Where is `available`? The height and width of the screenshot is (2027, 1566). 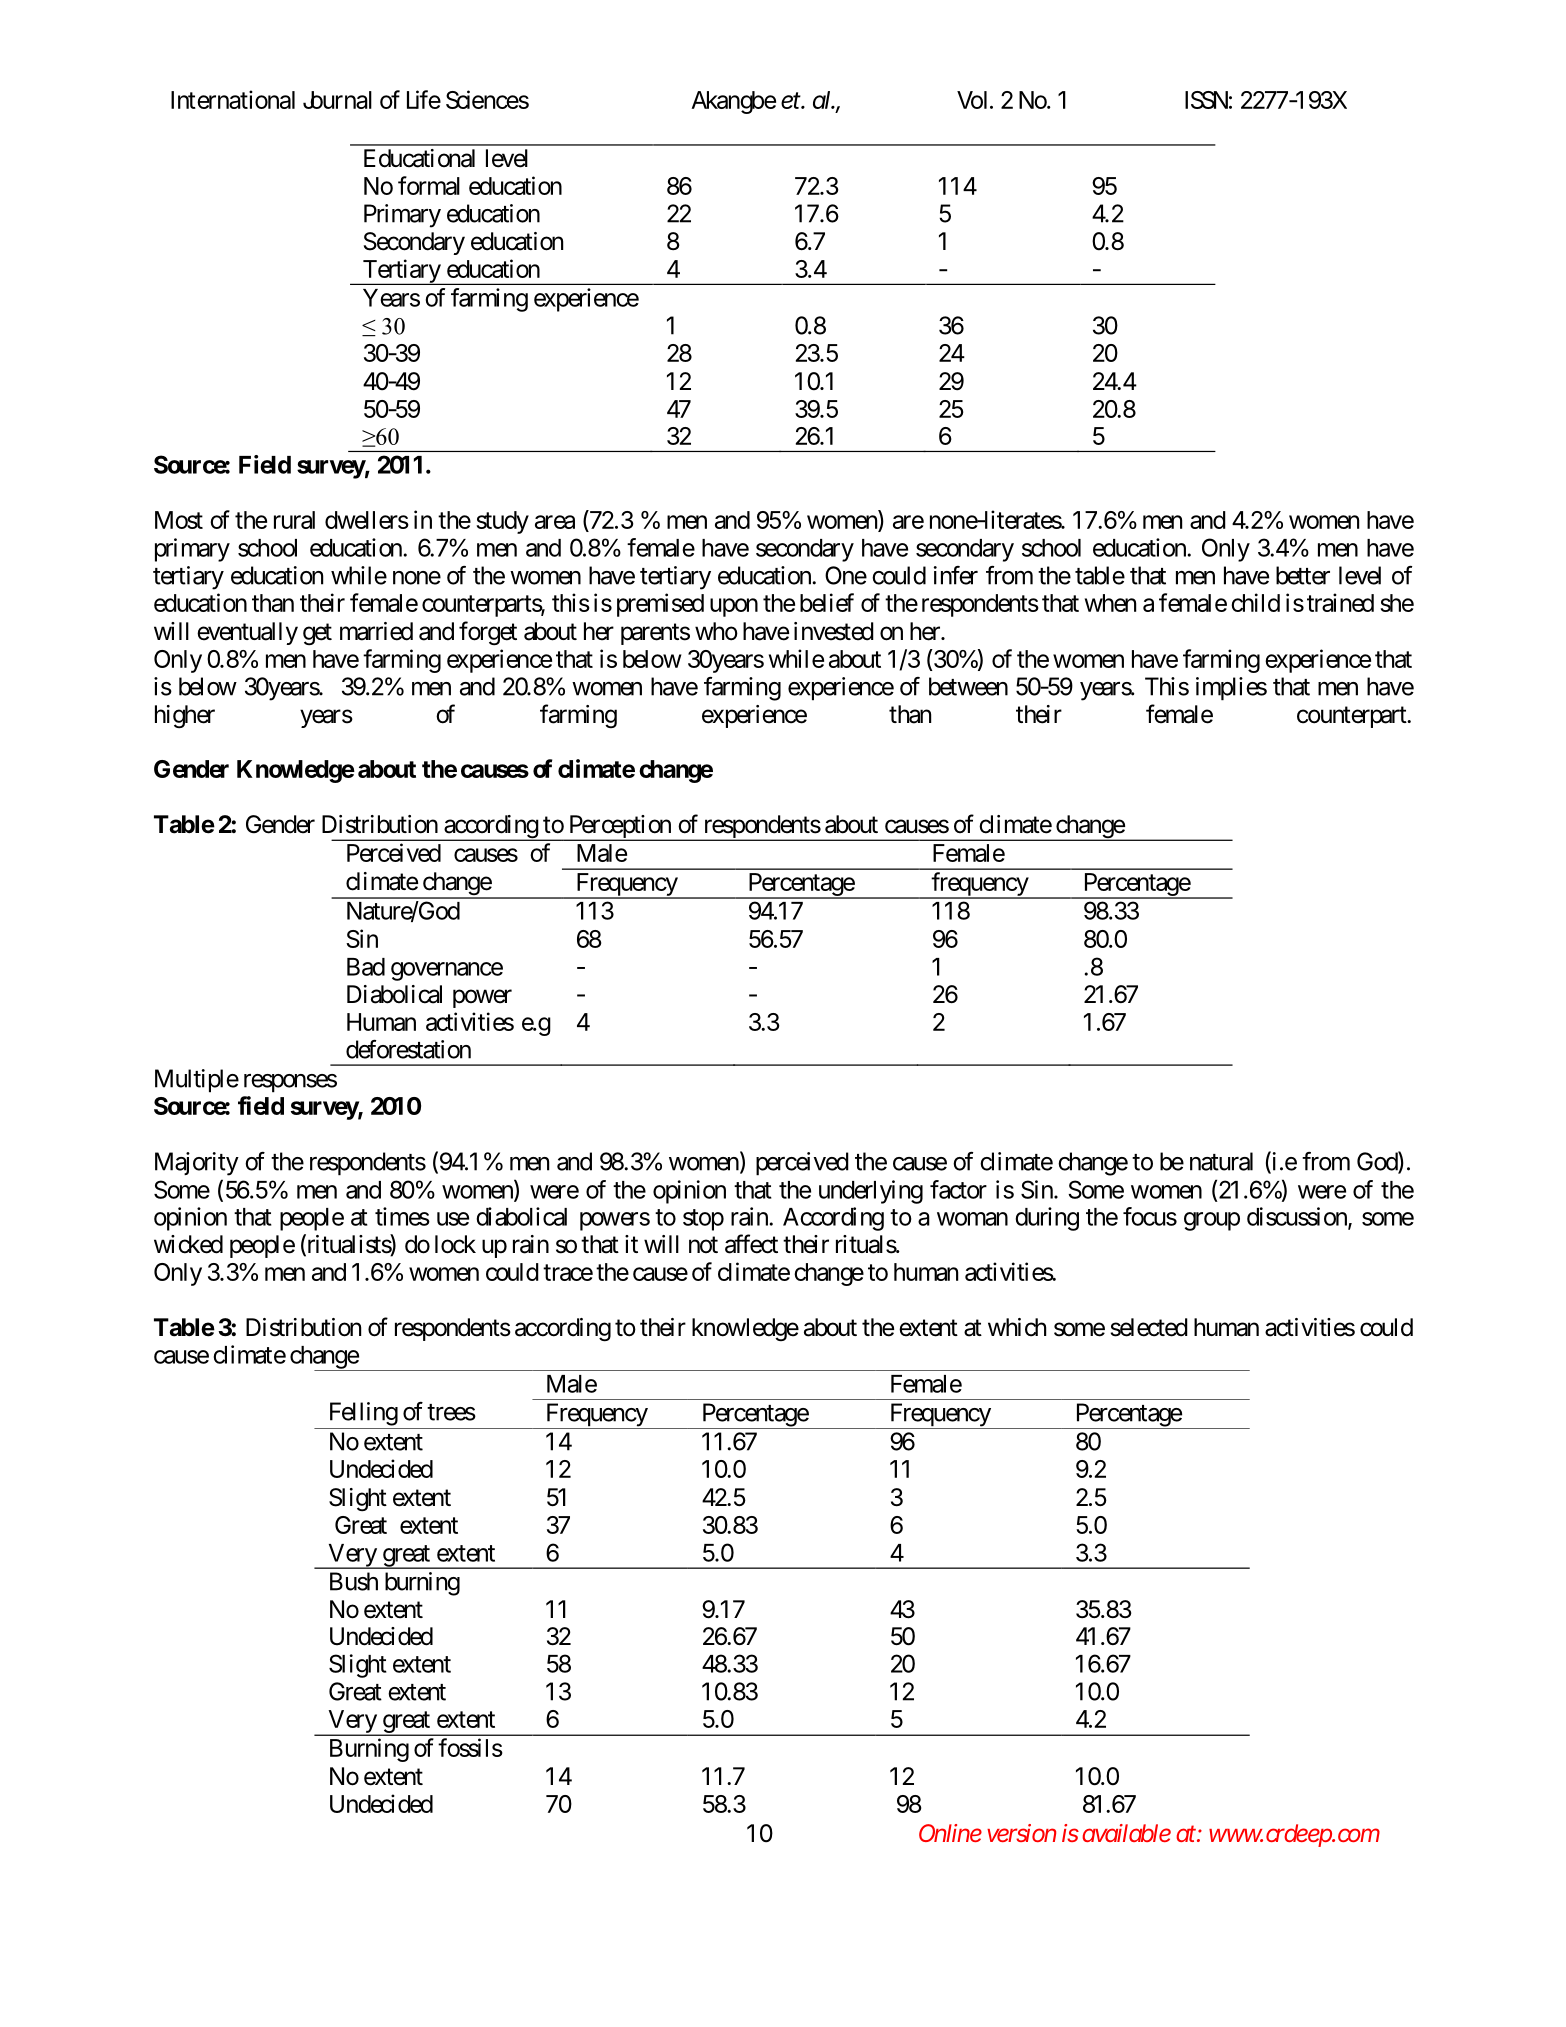 available is located at coordinates (1126, 1833).
